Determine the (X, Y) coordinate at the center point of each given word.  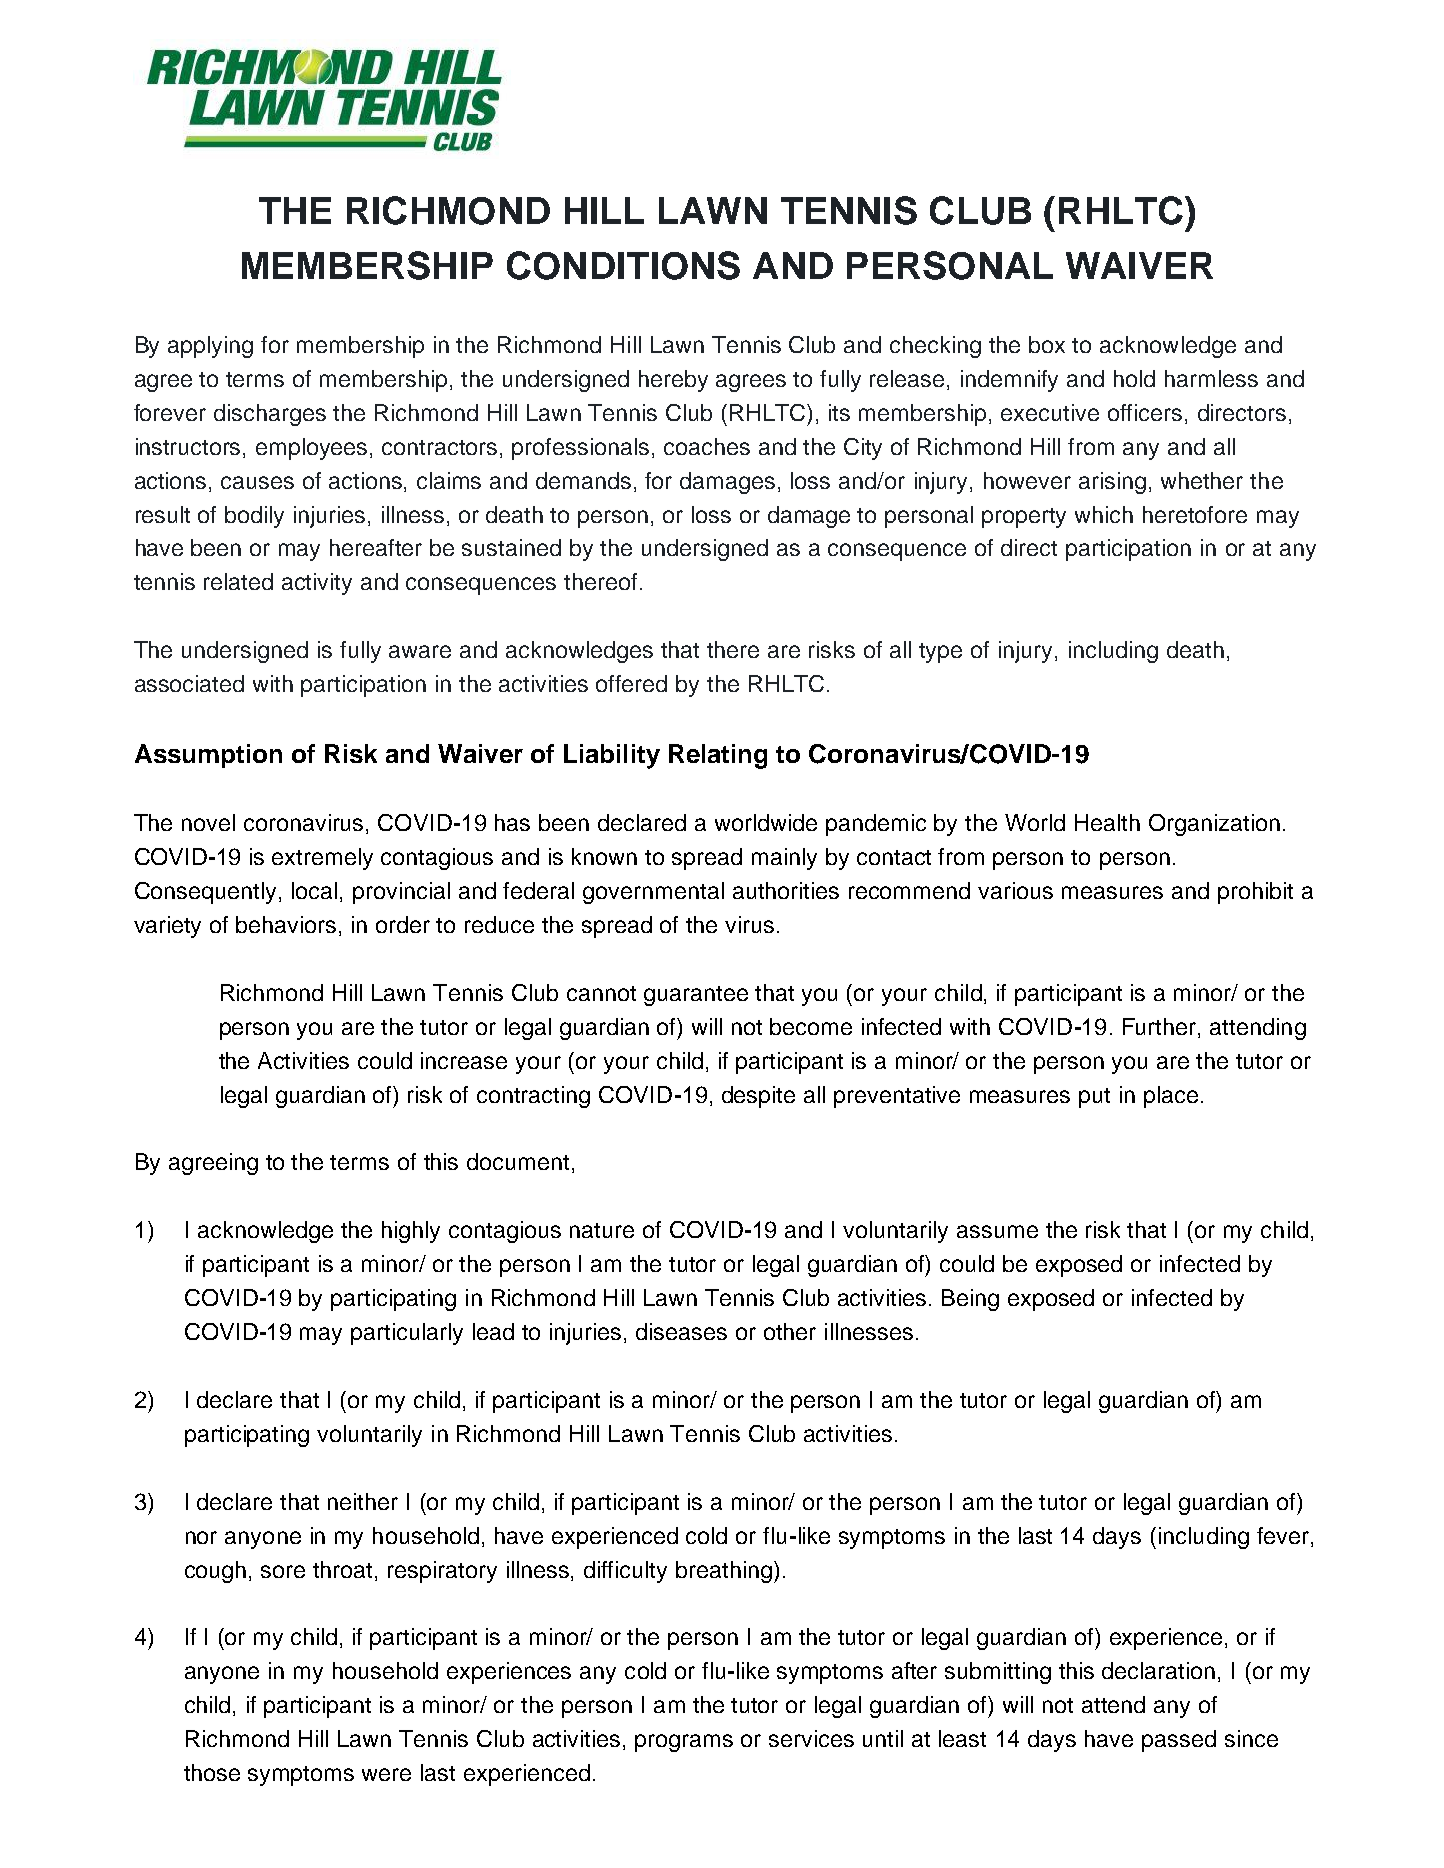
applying (210, 347)
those (212, 1772)
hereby (673, 381)
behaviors (286, 924)
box (1047, 344)
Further (1161, 1028)
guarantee (696, 996)
